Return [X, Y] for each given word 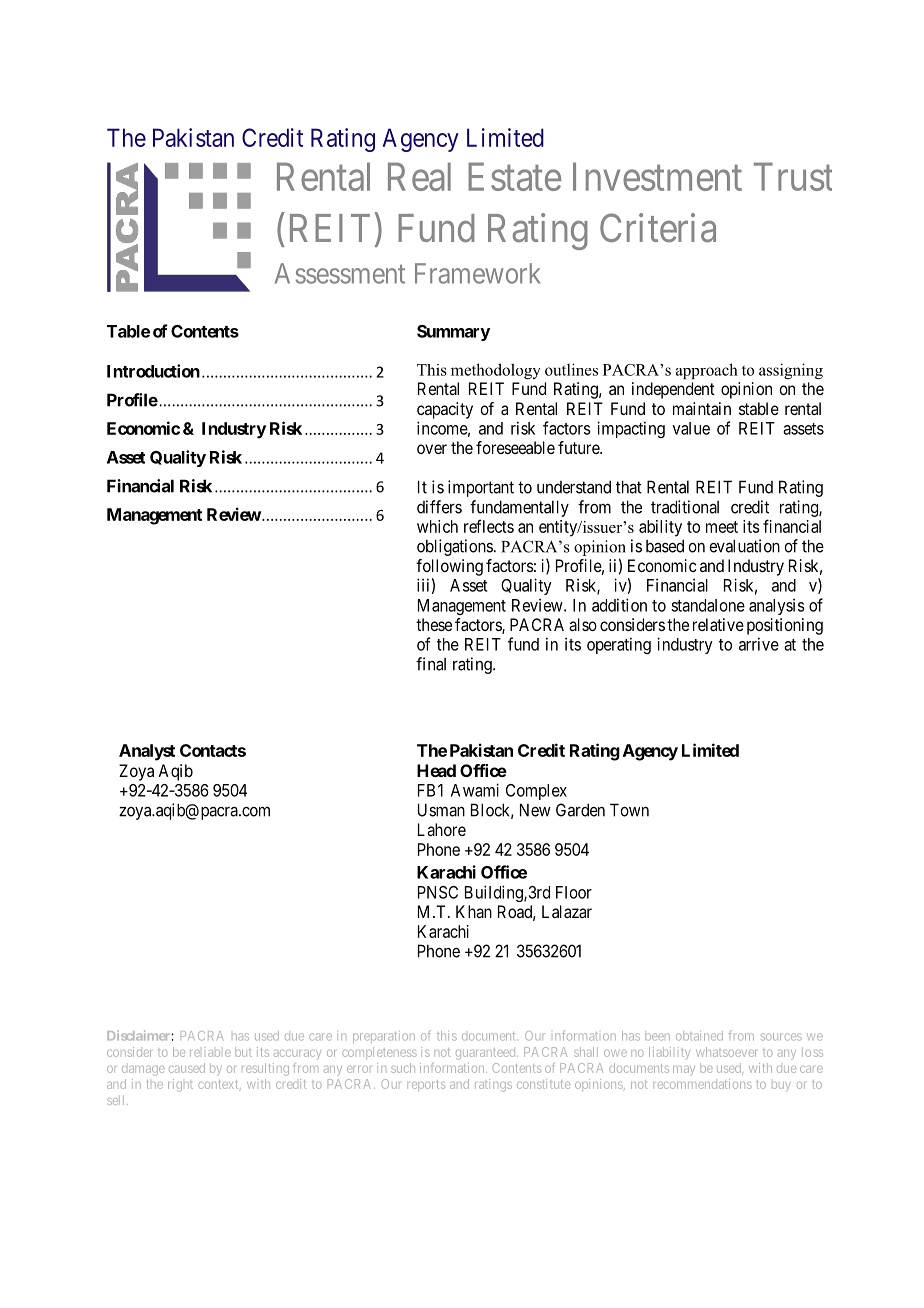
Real [419, 176]
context [219, 1084]
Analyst [147, 752]
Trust [793, 177]
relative [718, 624]
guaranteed [487, 1054]
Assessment [340, 273]
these [434, 624]
